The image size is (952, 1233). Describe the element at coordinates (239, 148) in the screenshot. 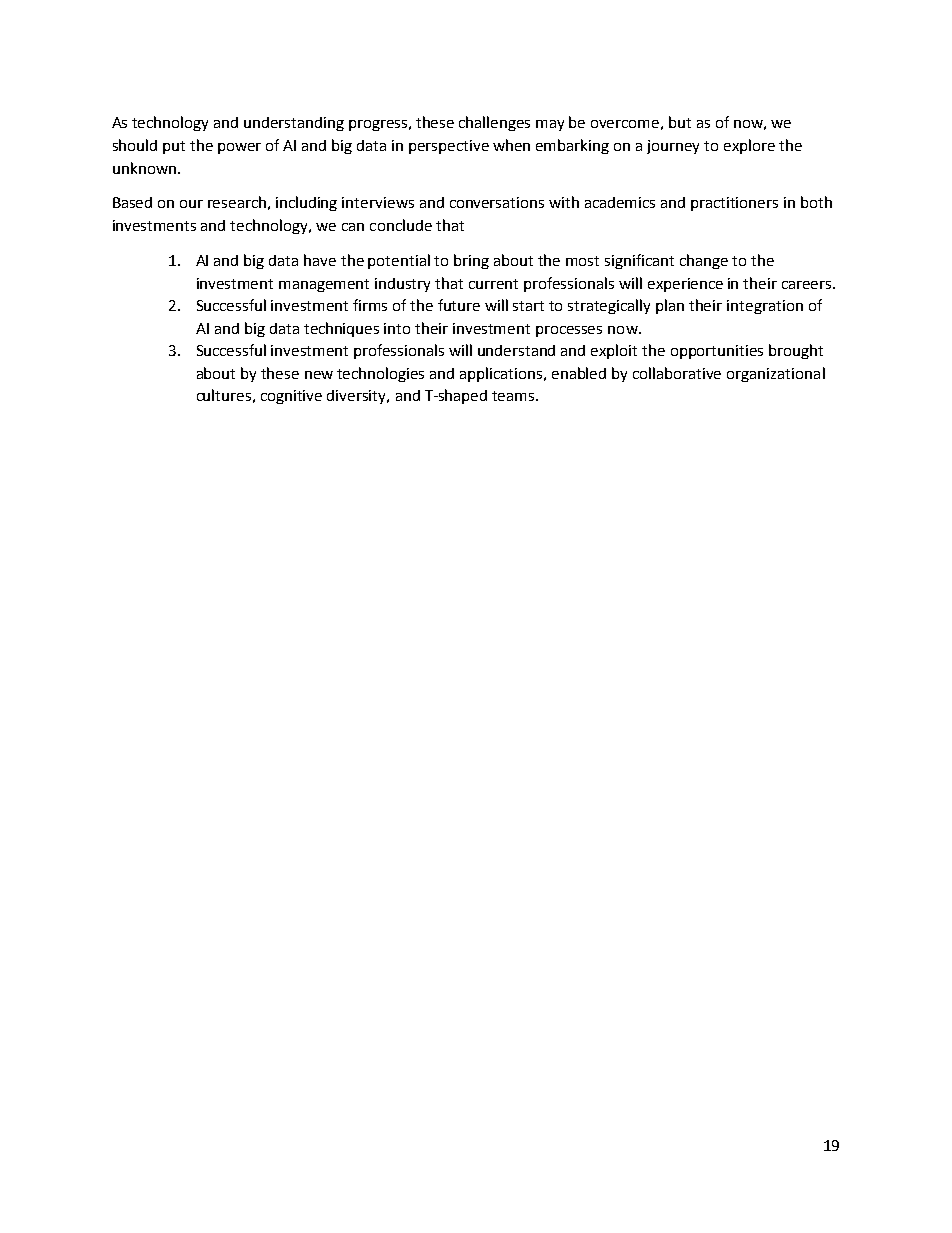

I see `power` at that location.
